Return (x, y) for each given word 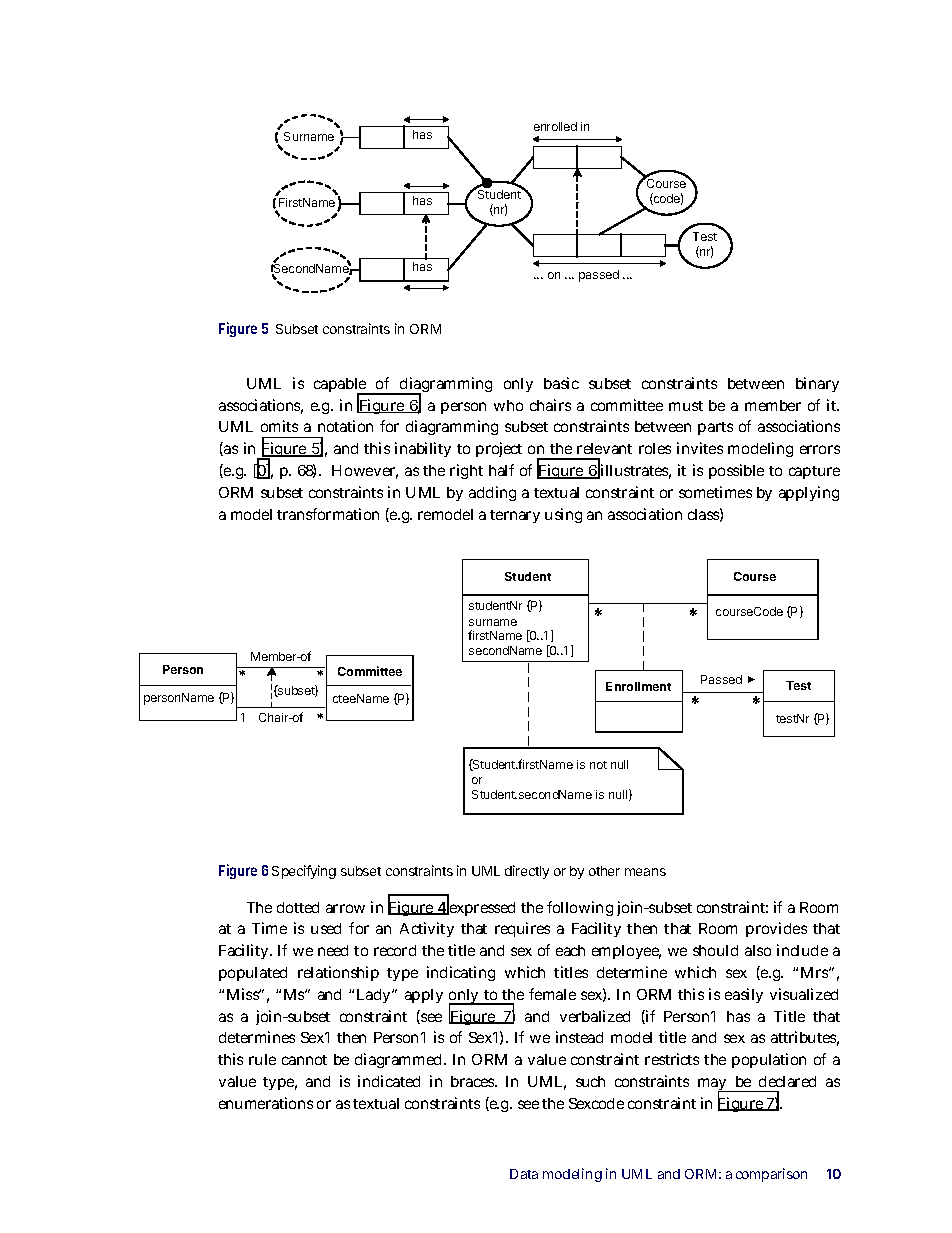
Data (524, 1174)
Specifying (304, 872)
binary (817, 384)
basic (561, 383)
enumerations (266, 1103)
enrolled (555, 126)
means (645, 872)
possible (736, 471)
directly (527, 872)
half (501, 470)
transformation (328, 514)
